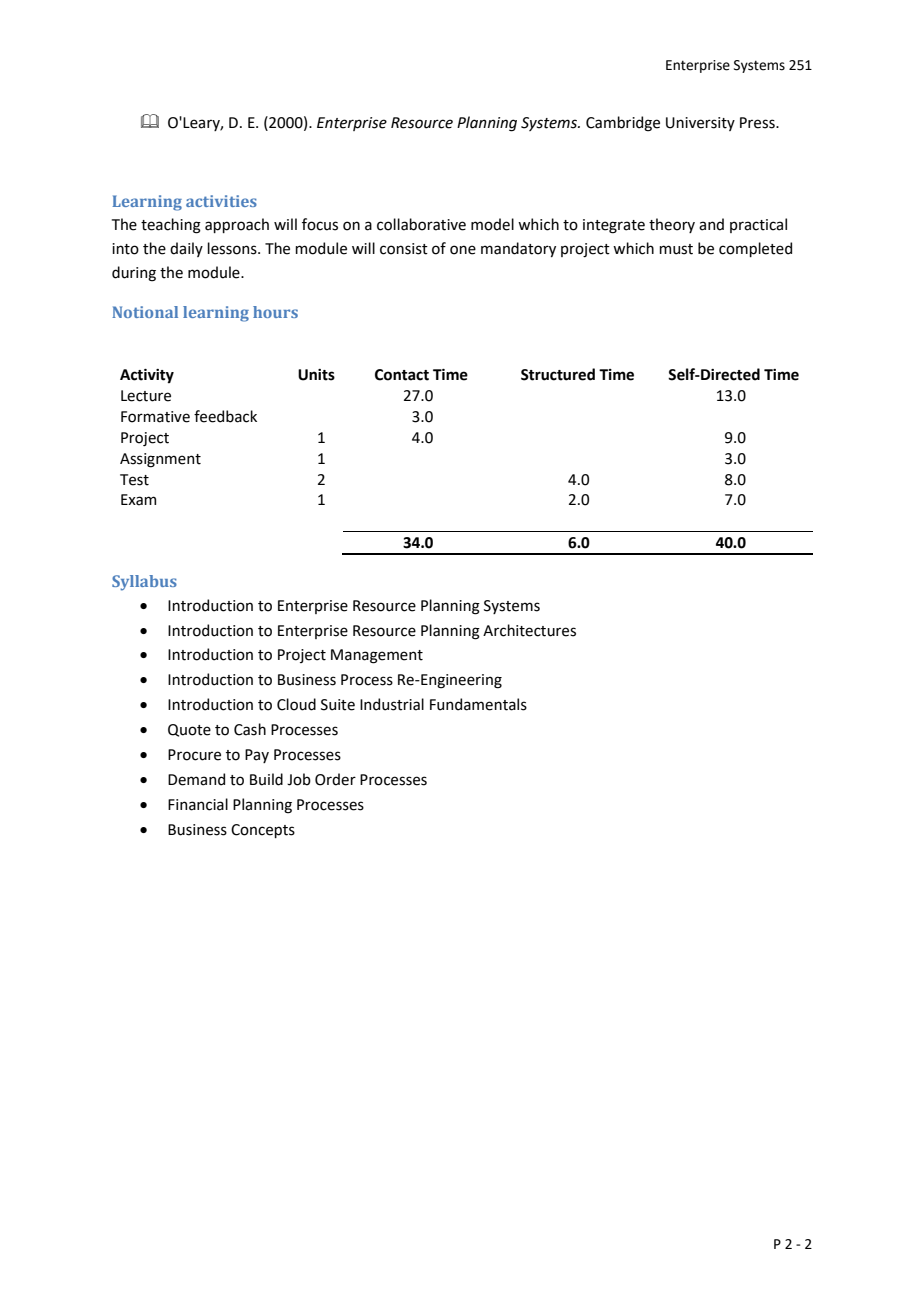  What do you see at coordinates (160, 460) in the screenshot?
I see `Assignment` at bounding box center [160, 460].
